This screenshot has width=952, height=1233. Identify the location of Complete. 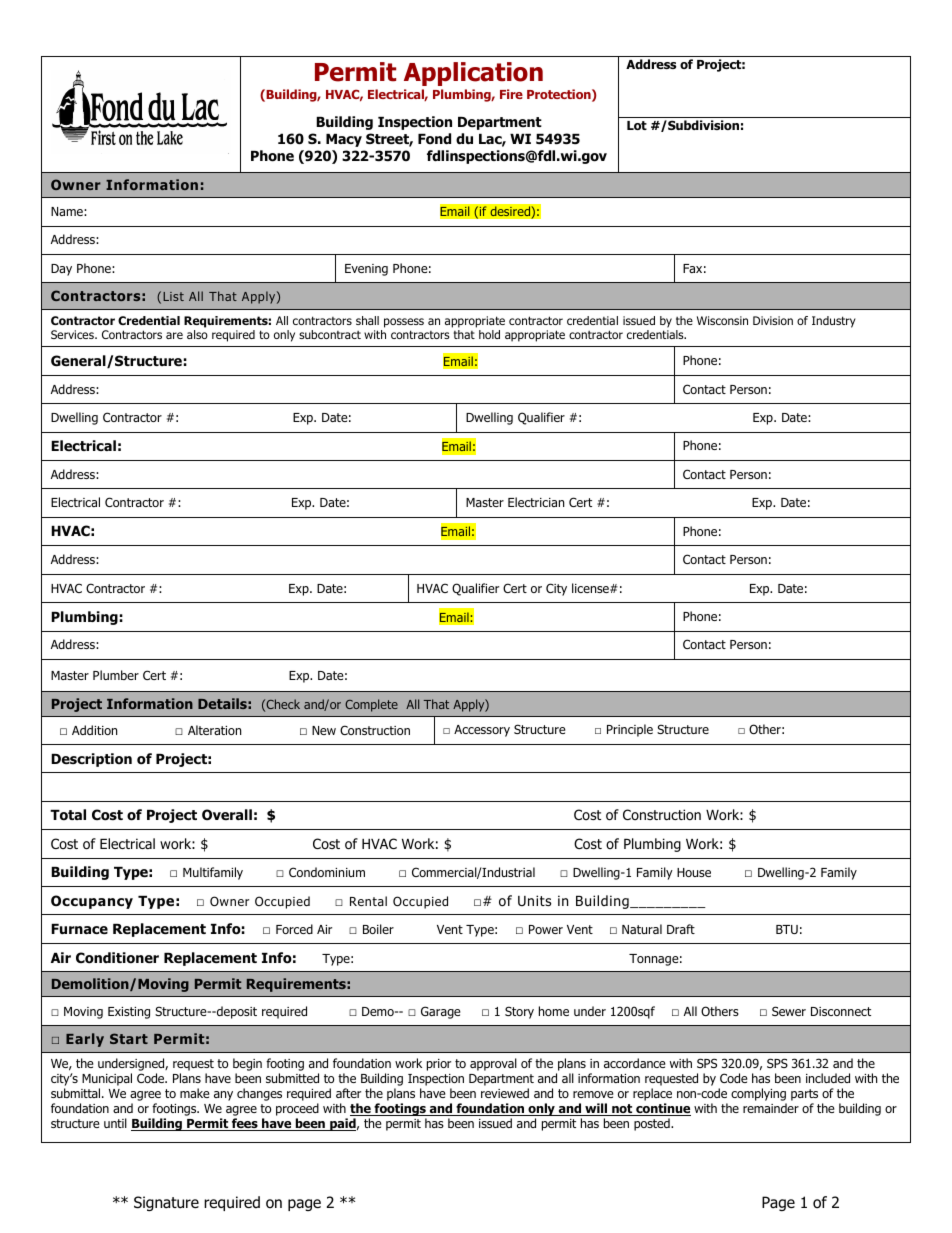
(371, 705).
